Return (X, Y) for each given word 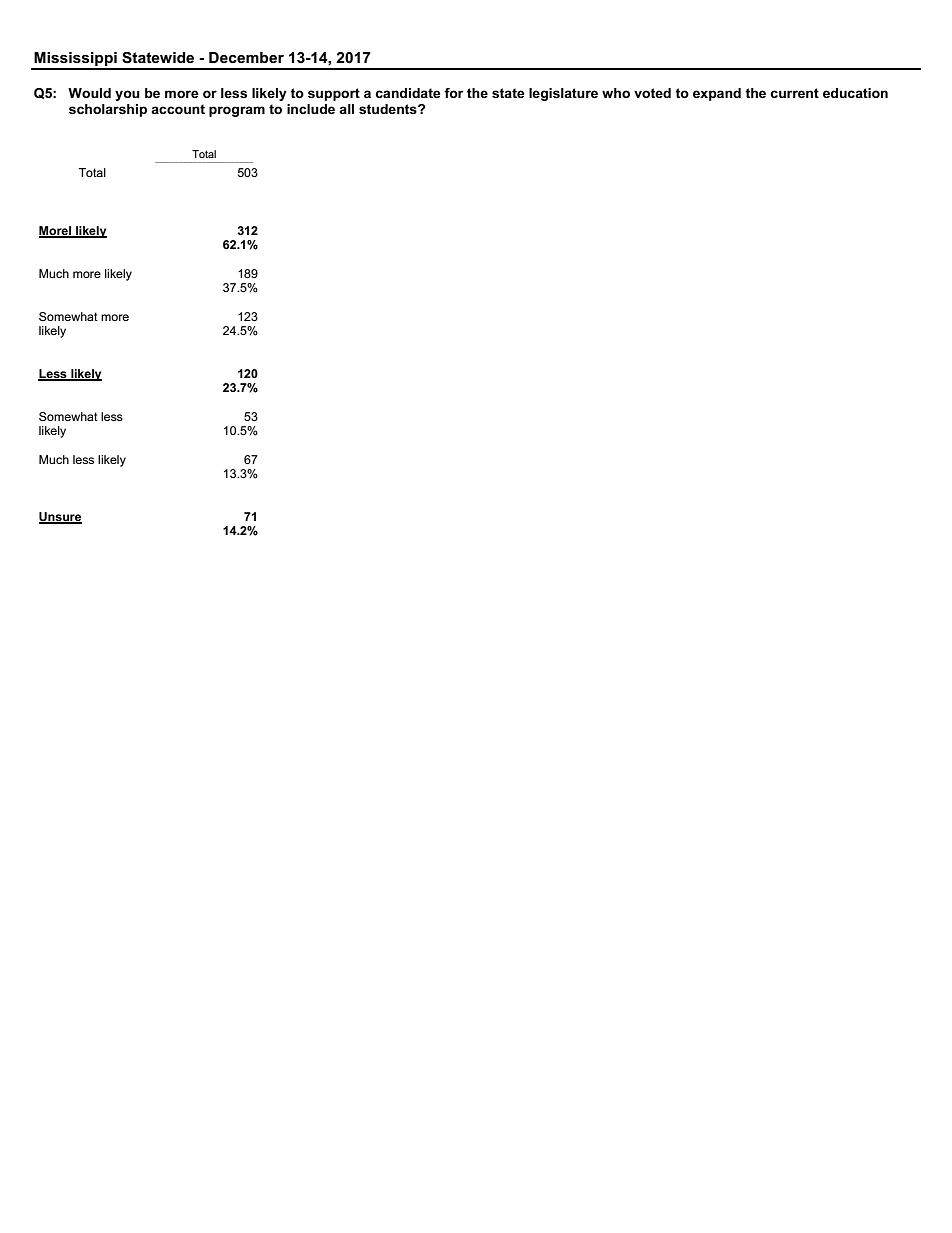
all (346, 109)
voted (652, 93)
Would (89, 93)
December (246, 57)
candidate (408, 93)
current (794, 93)
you (127, 95)
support (334, 94)
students (389, 109)
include (311, 109)
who (616, 93)
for (453, 93)
